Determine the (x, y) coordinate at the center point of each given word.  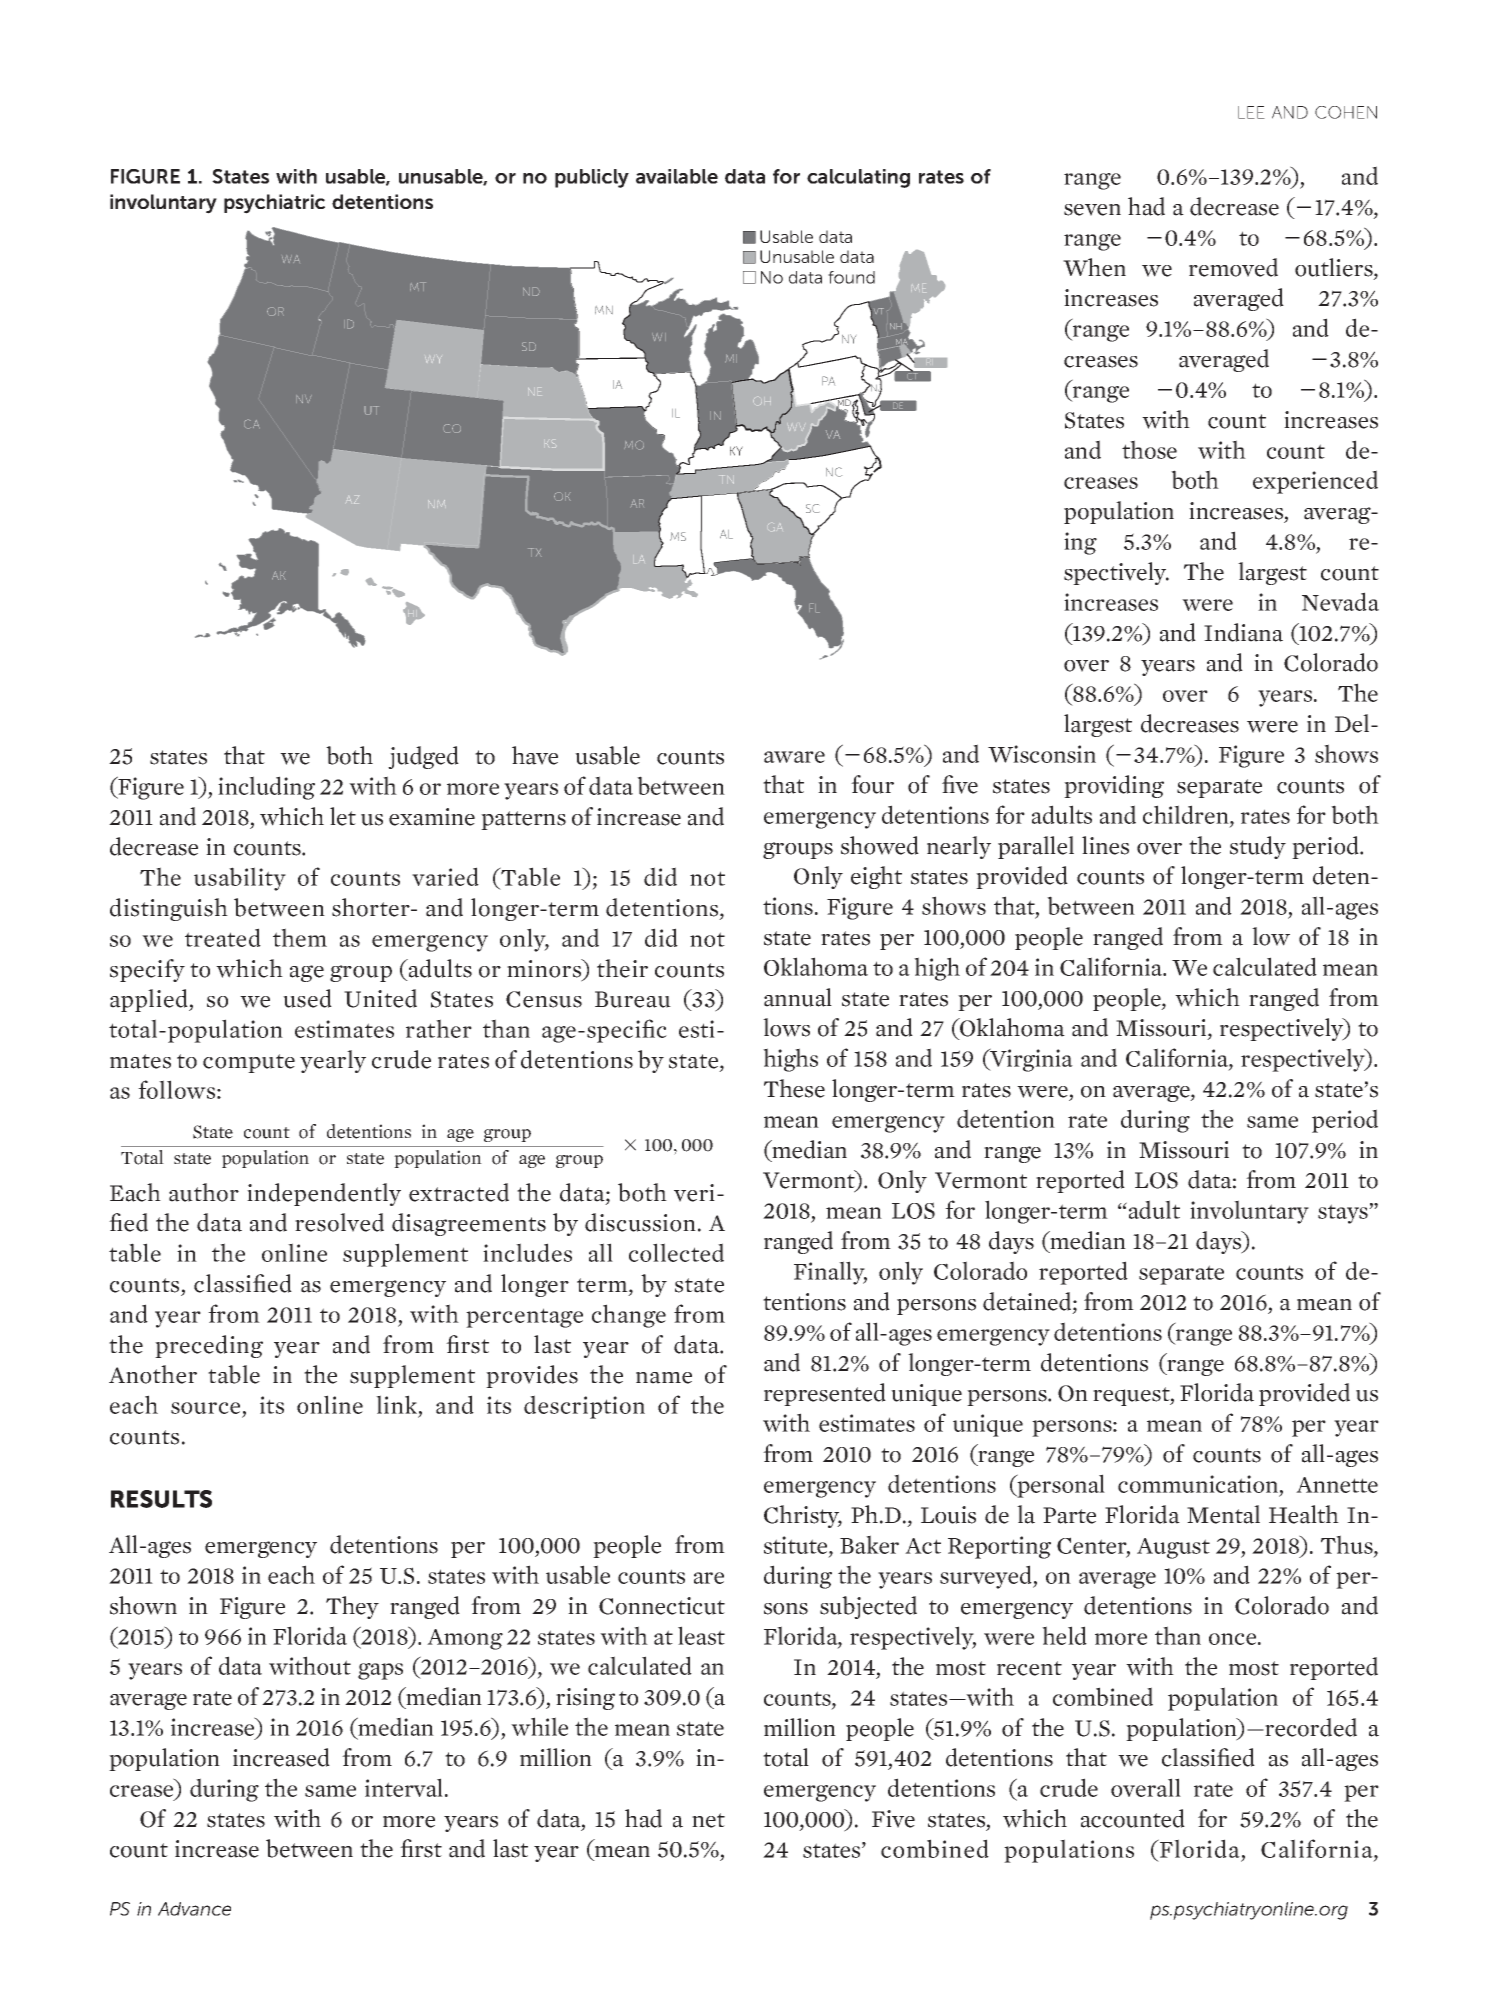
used (307, 998)
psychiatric (274, 204)
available (677, 176)
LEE (1251, 112)
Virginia (1030, 1060)
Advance (194, 1909)
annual (798, 997)
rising (585, 1699)
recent (1029, 1668)
